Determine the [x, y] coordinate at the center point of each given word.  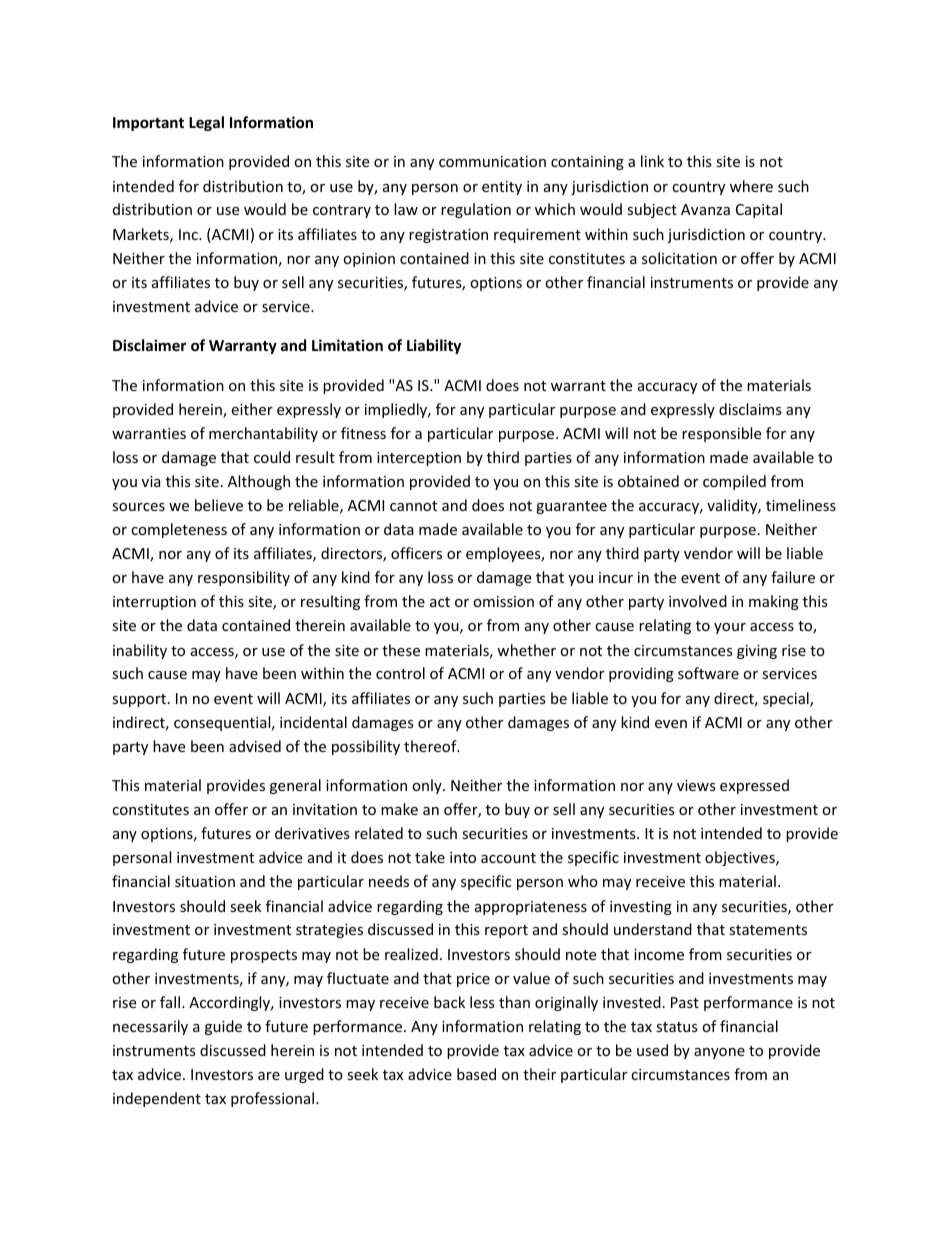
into [463, 857]
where [751, 186]
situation [205, 881]
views [696, 785]
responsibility [244, 578]
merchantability [263, 434]
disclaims [750, 409]
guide [223, 1027]
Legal [206, 123]
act [440, 602]
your [730, 628]
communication [492, 161]
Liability [434, 346]
